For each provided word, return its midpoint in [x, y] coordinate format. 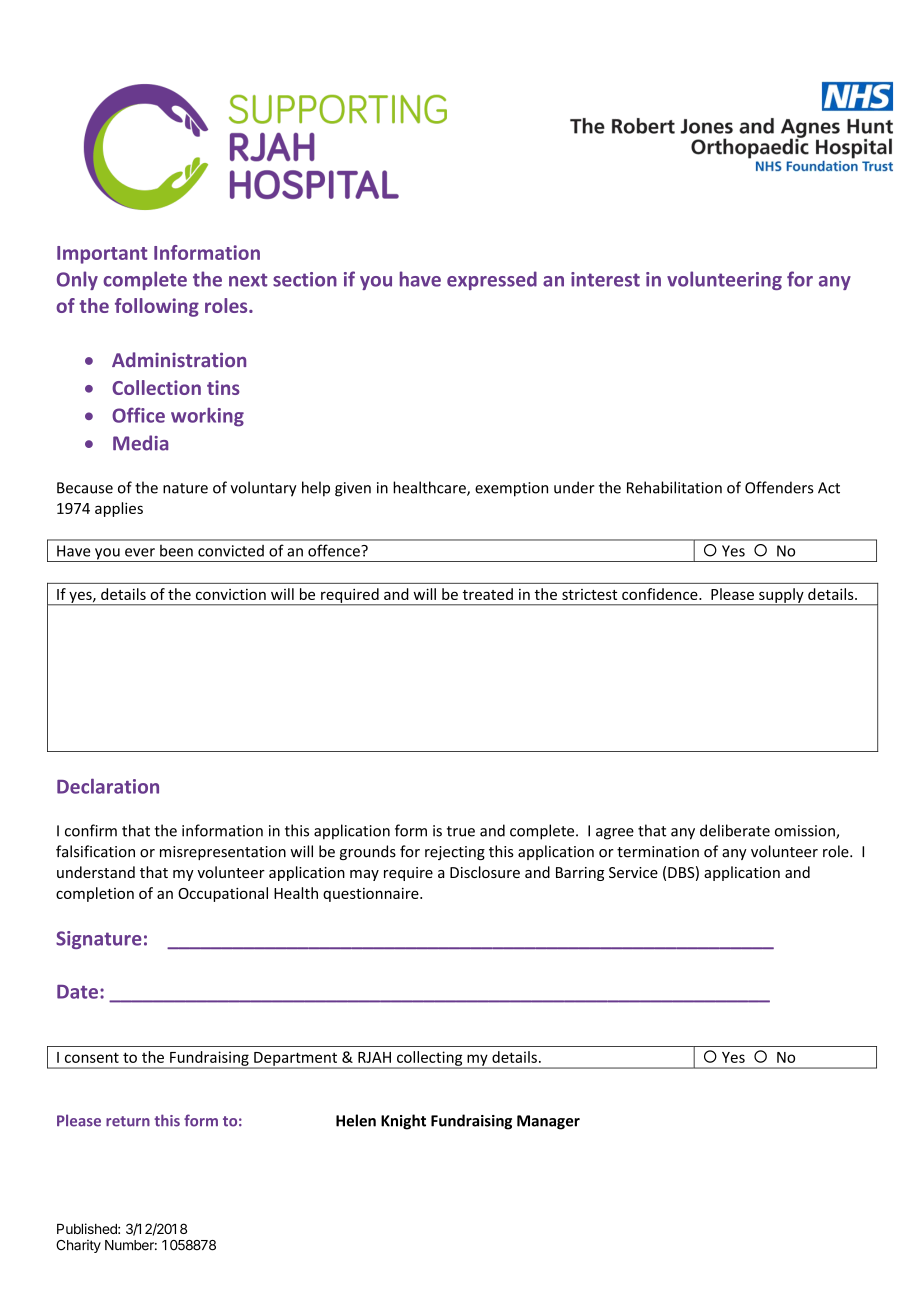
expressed [492, 280]
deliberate [735, 830]
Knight [403, 1122]
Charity [78, 1246]
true [461, 831]
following [157, 307]
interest [605, 279]
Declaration [108, 786]
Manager [548, 1122]
